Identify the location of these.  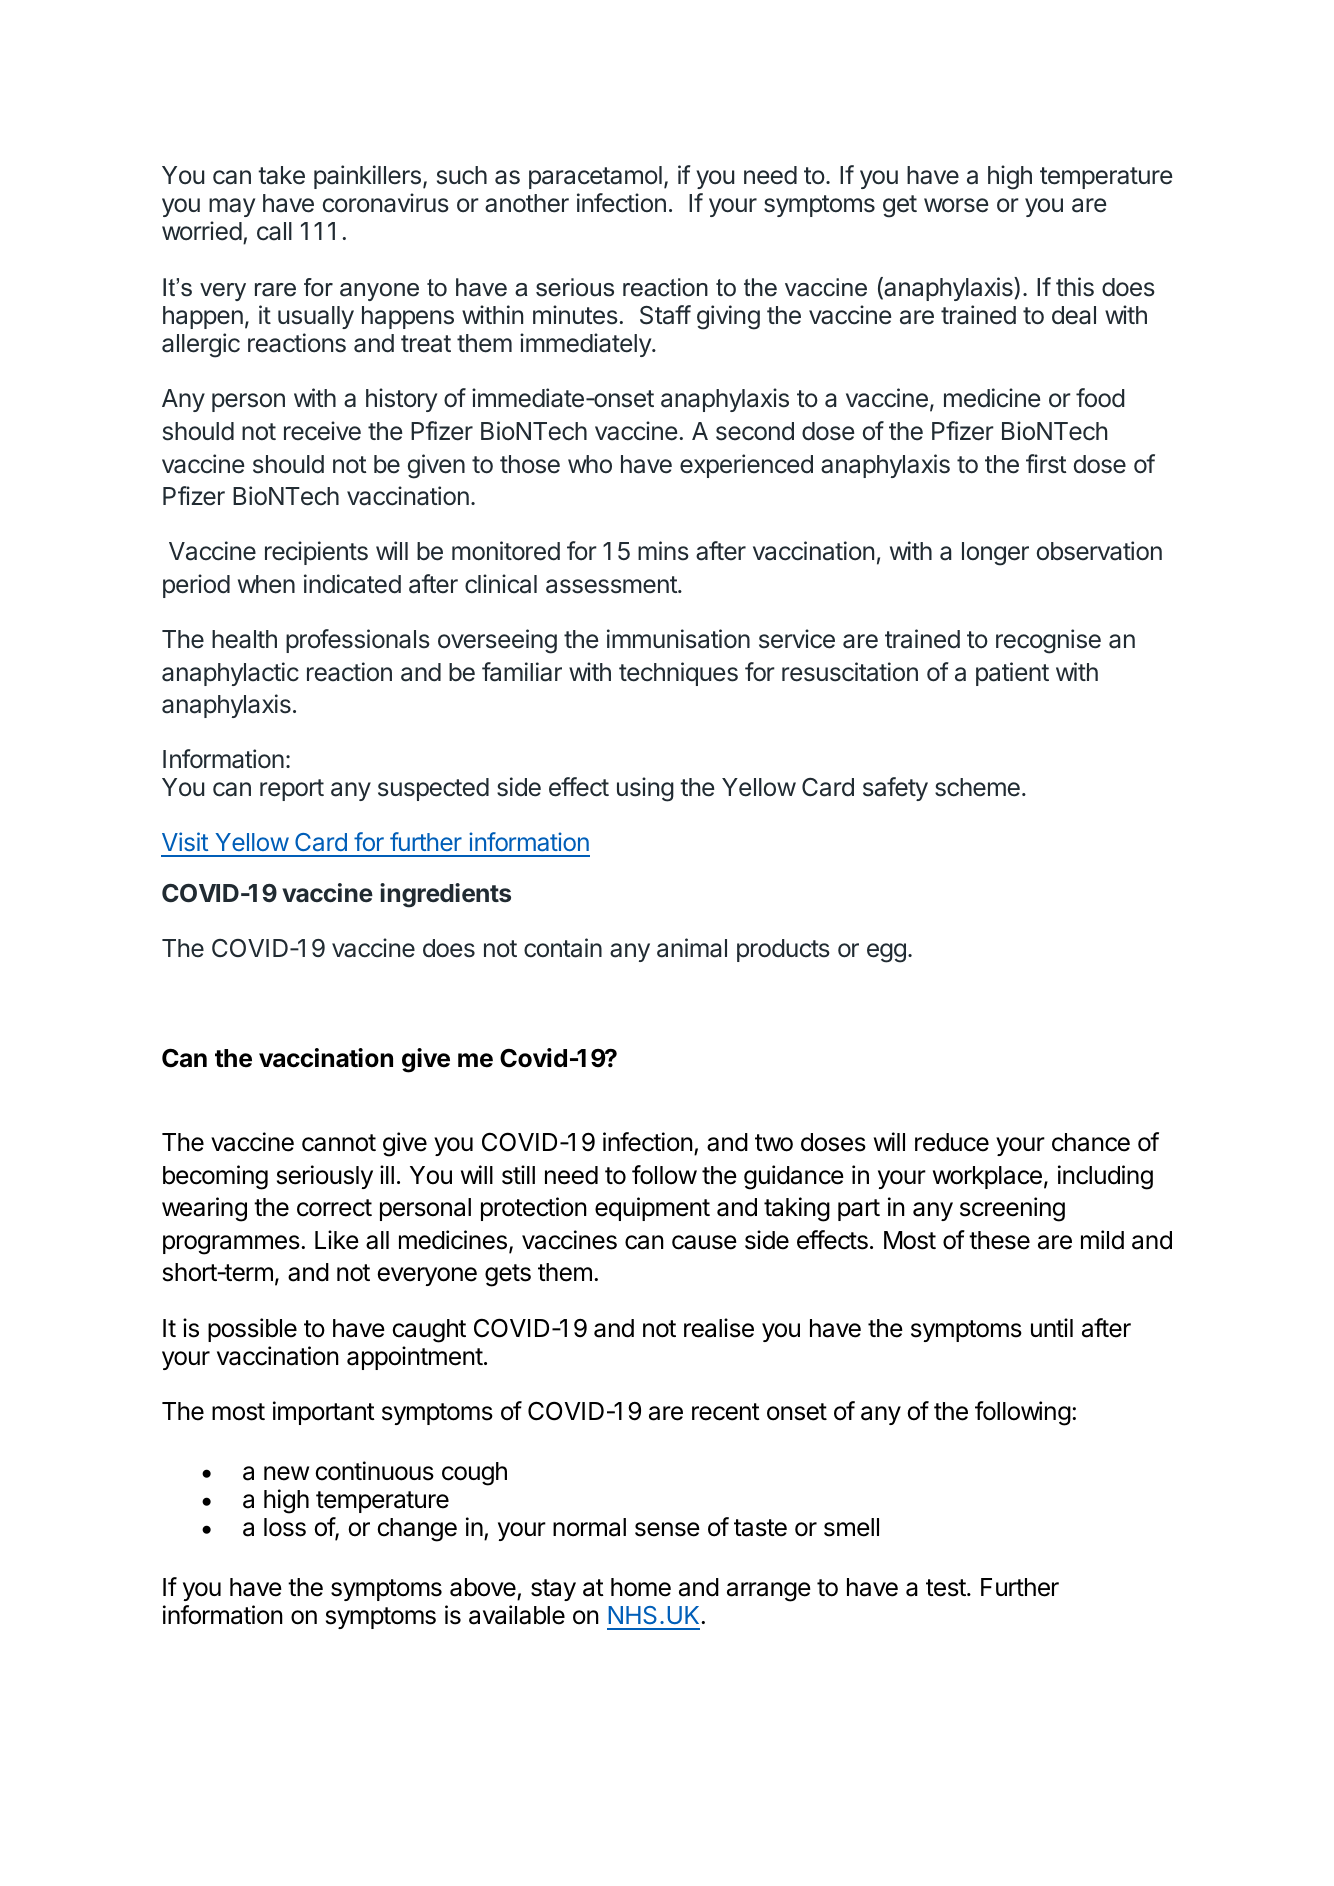
(999, 1240).
